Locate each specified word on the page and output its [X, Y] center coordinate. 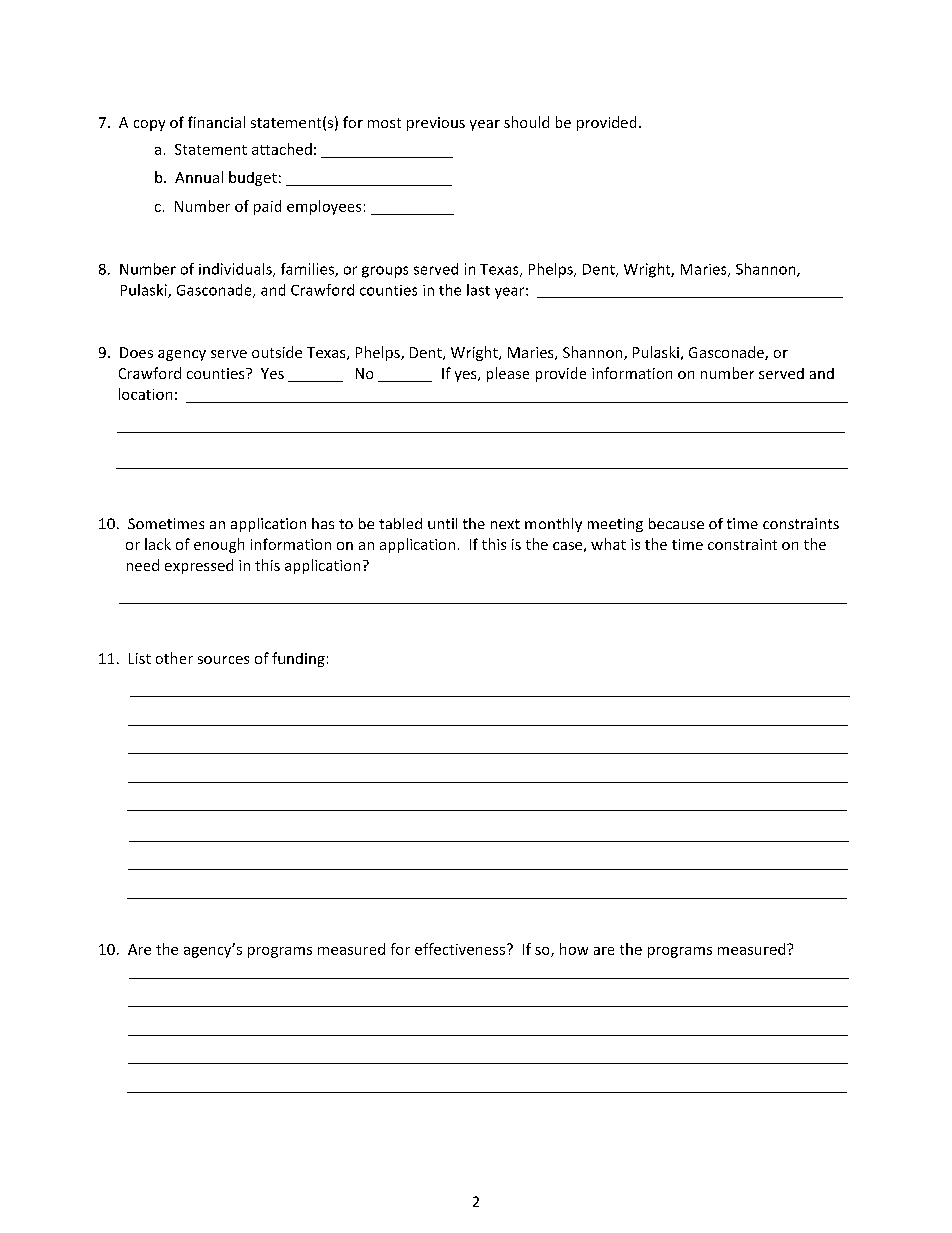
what [608, 544]
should [526, 122]
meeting [615, 525]
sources [223, 660]
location [145, 394]
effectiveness [460, 949]
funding [298, 659]
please [508, 374]
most [384, 123]
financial [216, 122]
